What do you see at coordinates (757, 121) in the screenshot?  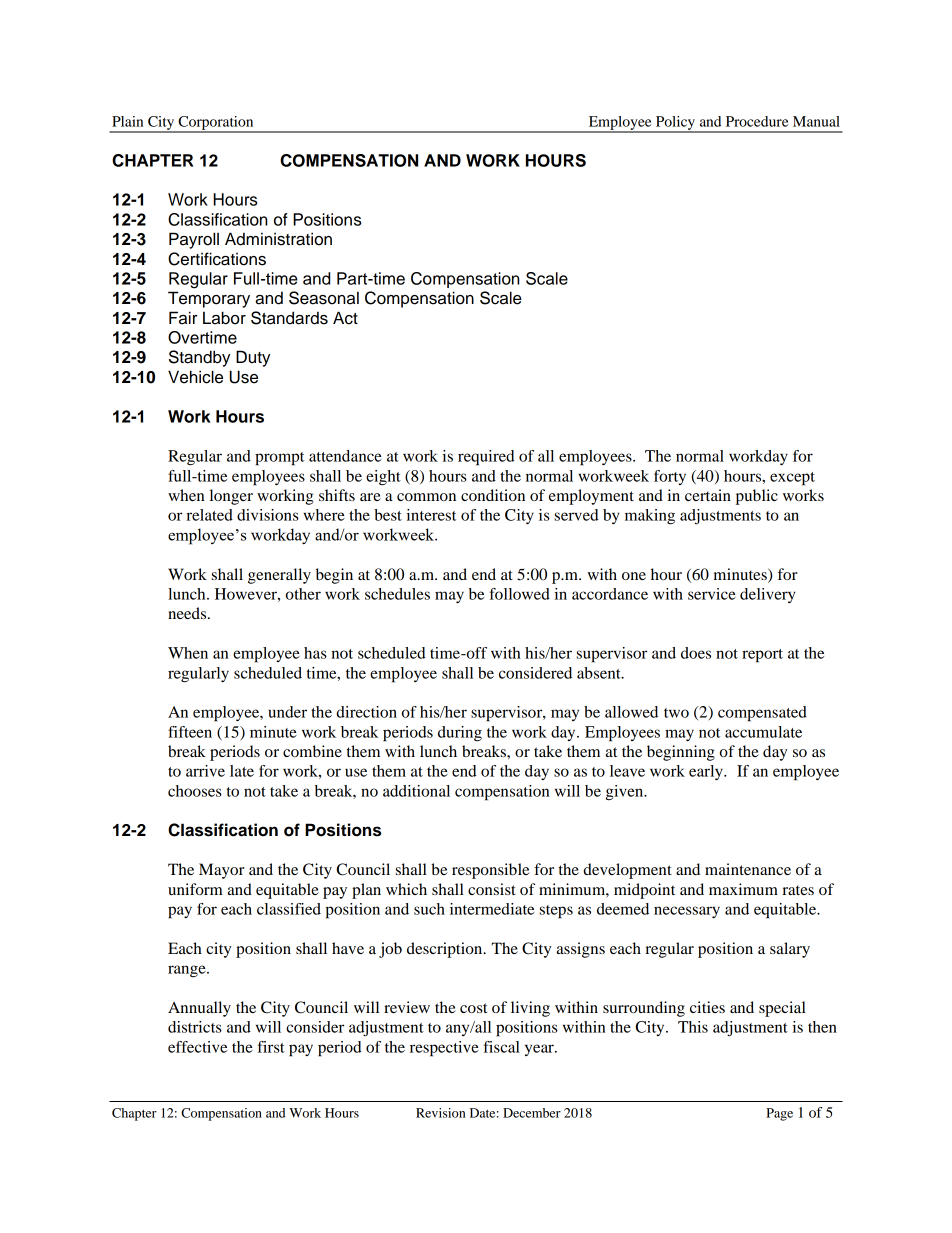 I see `Procedure` at bounding box center [757, 121].
